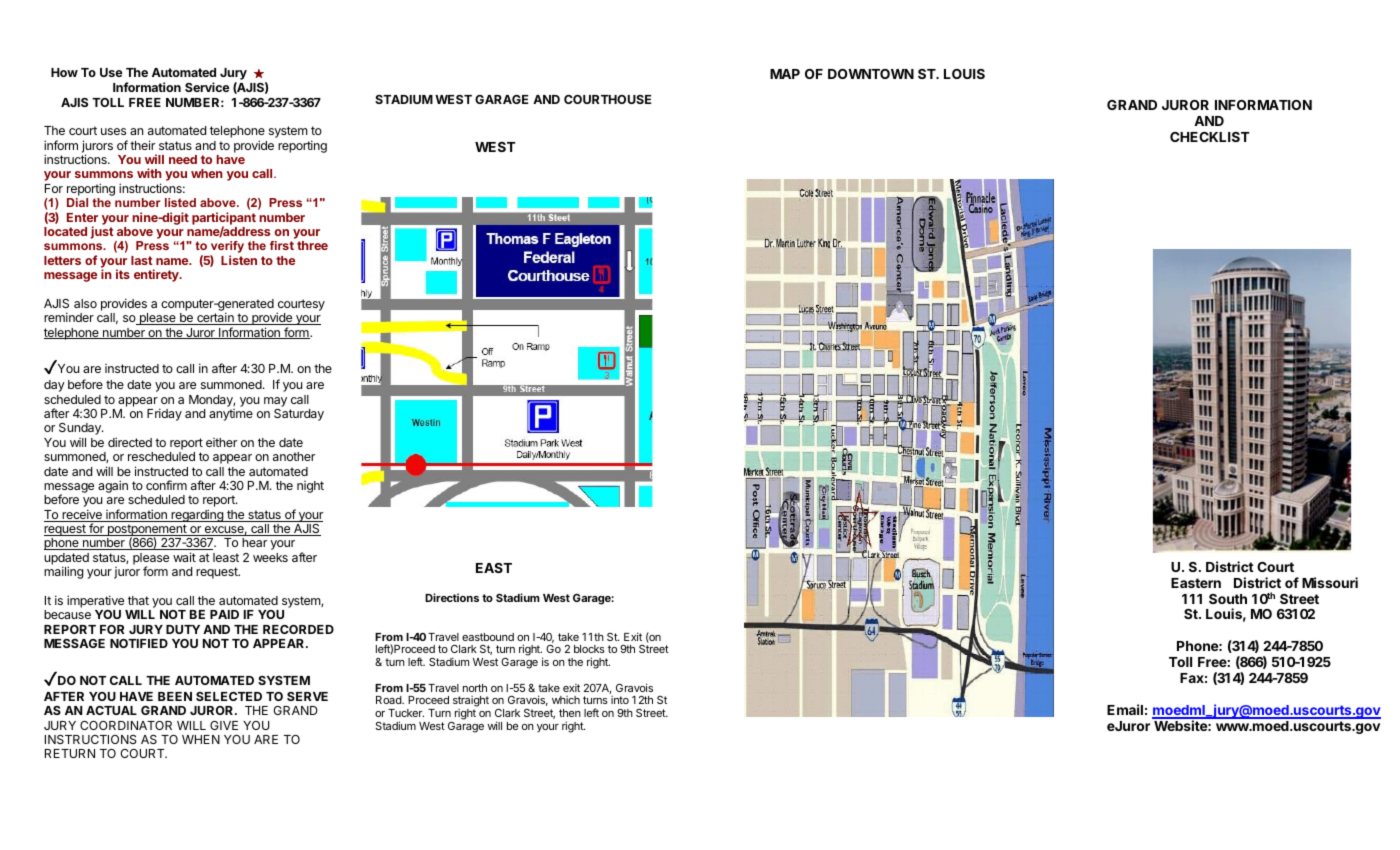 The height and width of the screenshot is (850, 1400). I want to click on SELECTED, so click(229, 696).
